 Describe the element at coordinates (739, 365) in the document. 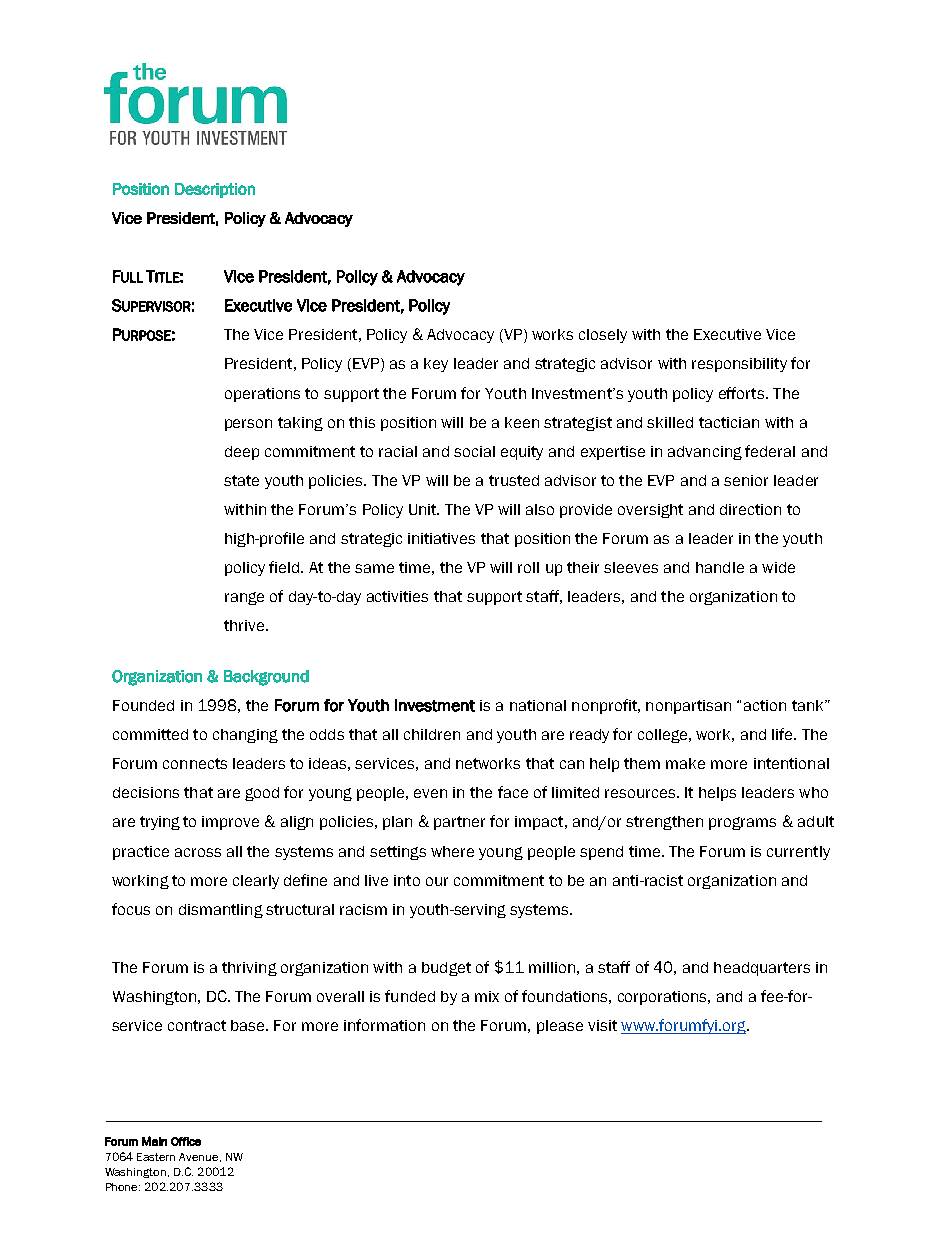

I see `responsibility` at that location.
